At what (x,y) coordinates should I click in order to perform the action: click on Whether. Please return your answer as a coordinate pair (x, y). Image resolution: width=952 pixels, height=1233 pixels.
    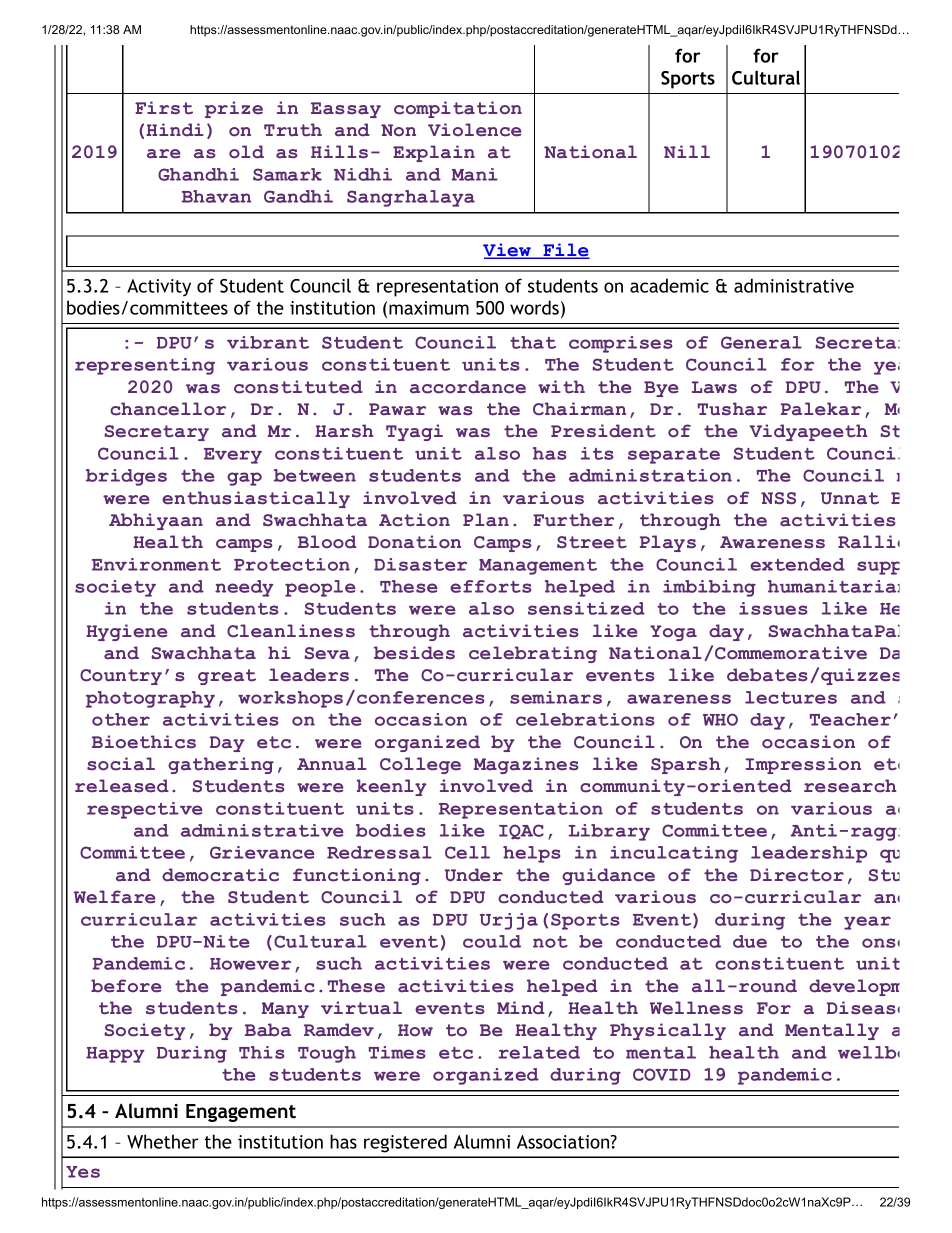
    Looking at the image, I should click on (162, 1141).
